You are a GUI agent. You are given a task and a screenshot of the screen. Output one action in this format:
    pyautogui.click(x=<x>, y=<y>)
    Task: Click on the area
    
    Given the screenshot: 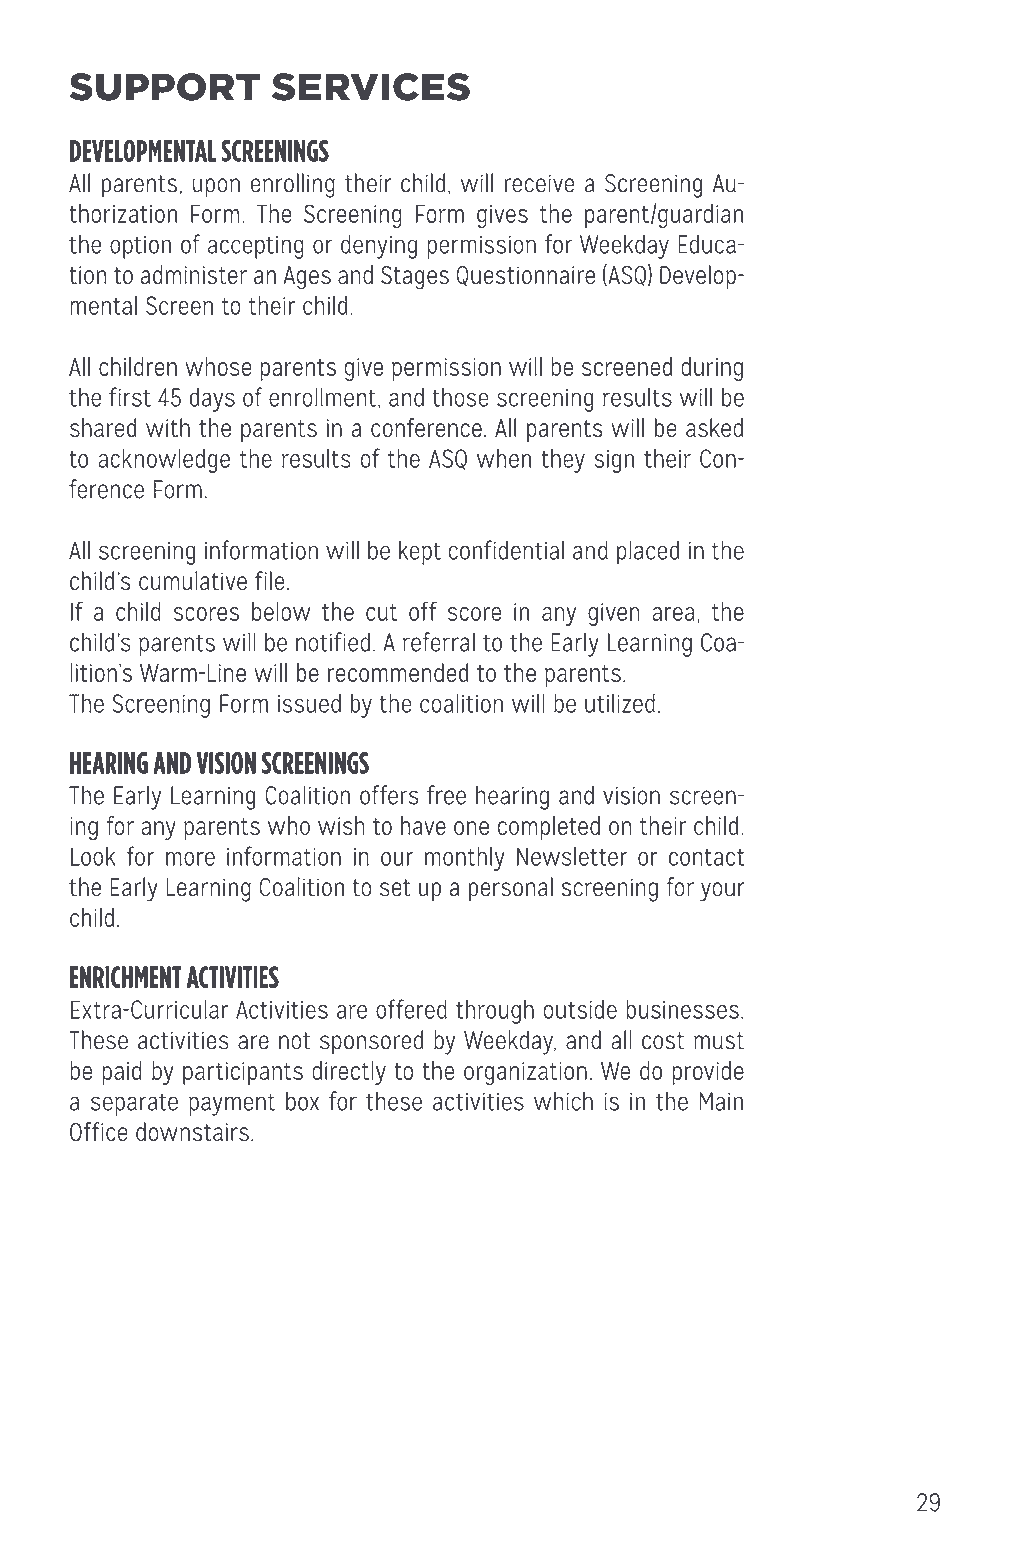 What is the action you would take?
    pyautogui.click(x=673, y=614)
